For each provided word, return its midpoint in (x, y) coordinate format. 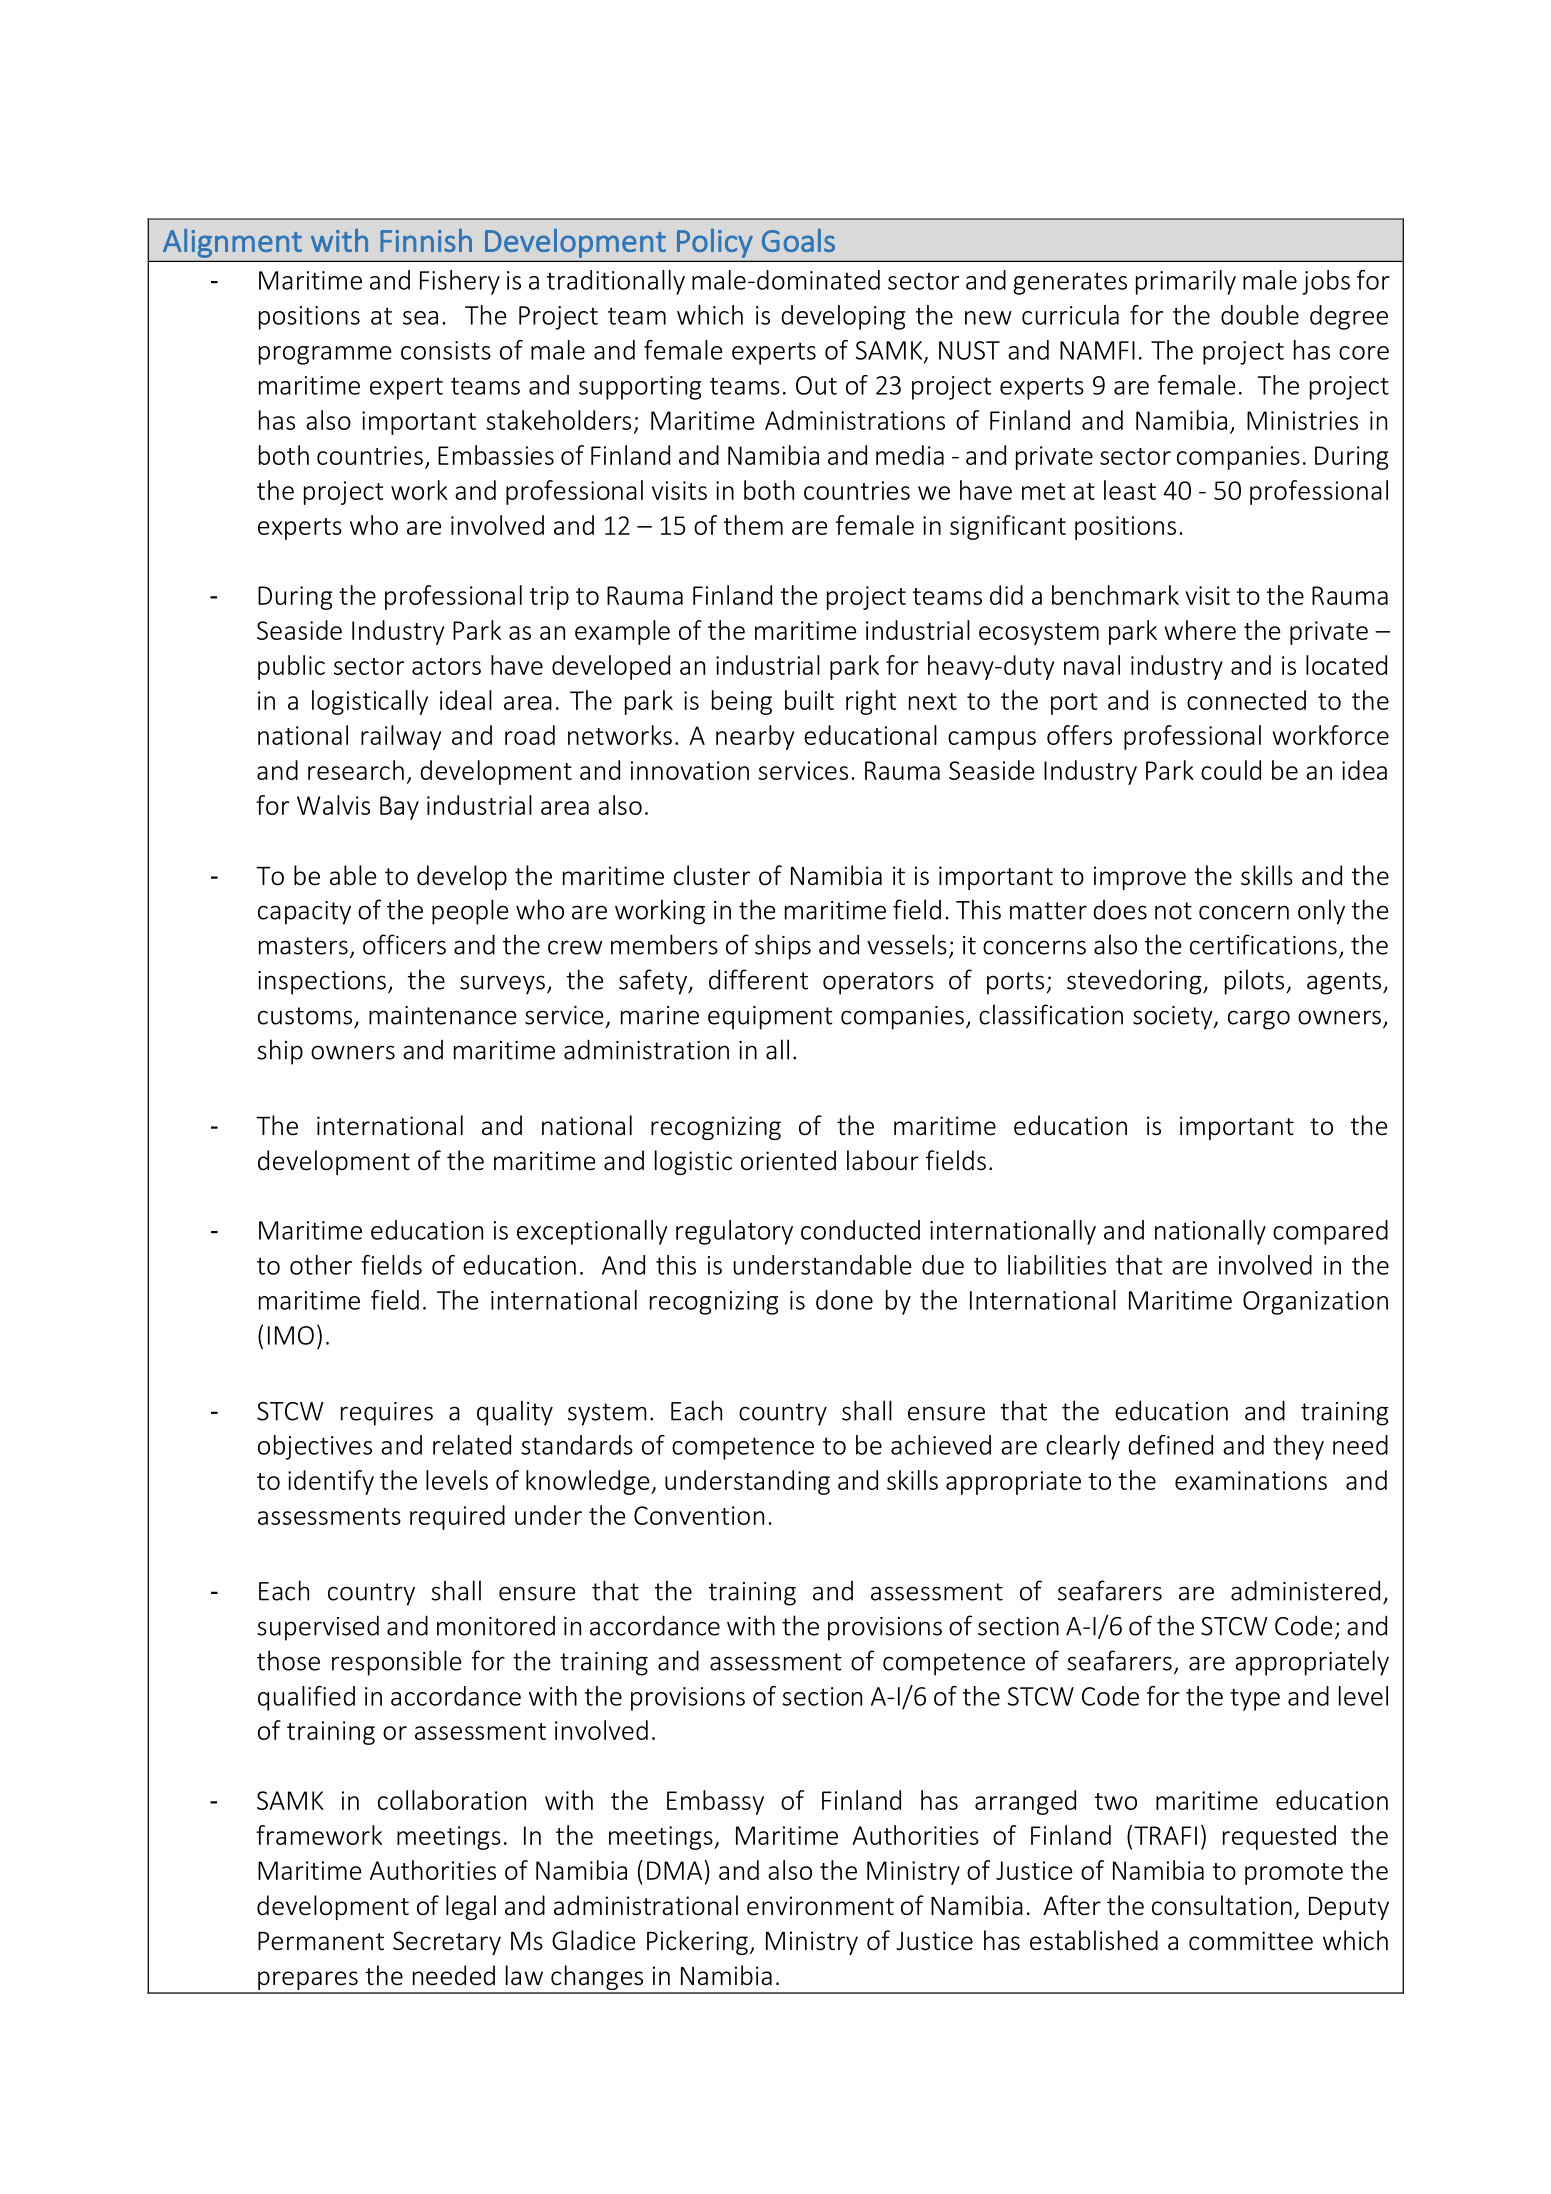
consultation (1222, 1905)
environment (820, 1906)
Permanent (321, 1941)
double (1260, 315)
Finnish (426, 240)
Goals (798, 240)
